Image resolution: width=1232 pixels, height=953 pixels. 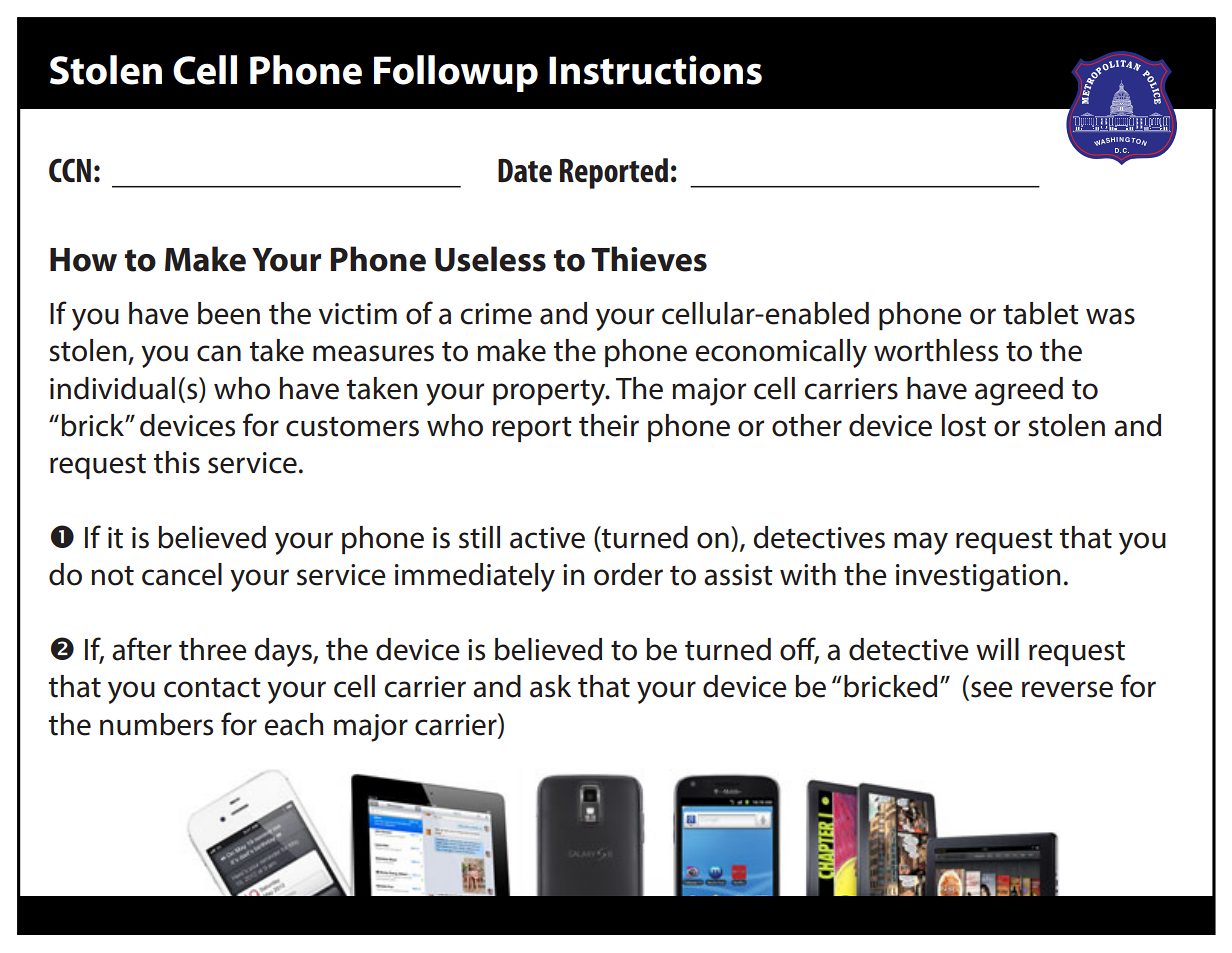 What do you see at coordinates (655, 70) in the document?
I see `Instructions` at bounding box center [655, 70].
